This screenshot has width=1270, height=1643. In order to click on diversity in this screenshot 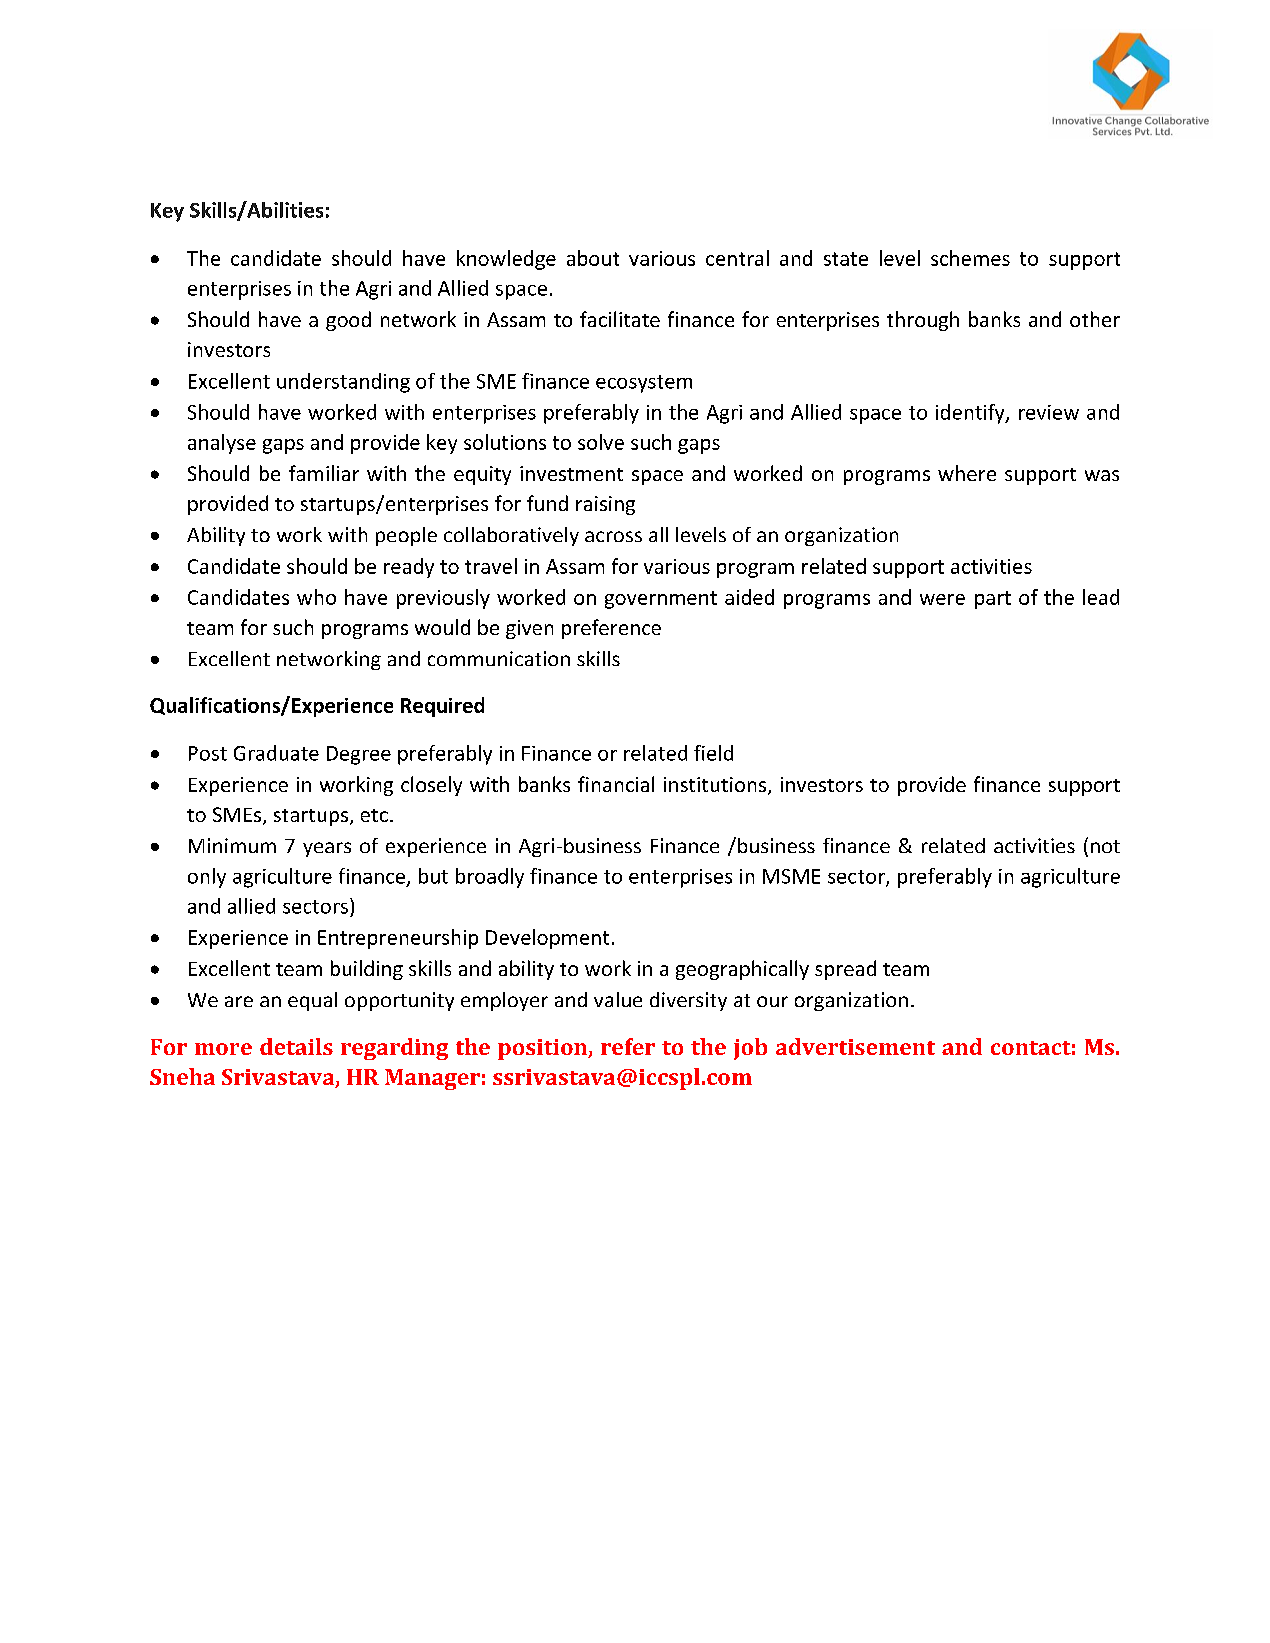, I will do `click(688, 1001)`.
